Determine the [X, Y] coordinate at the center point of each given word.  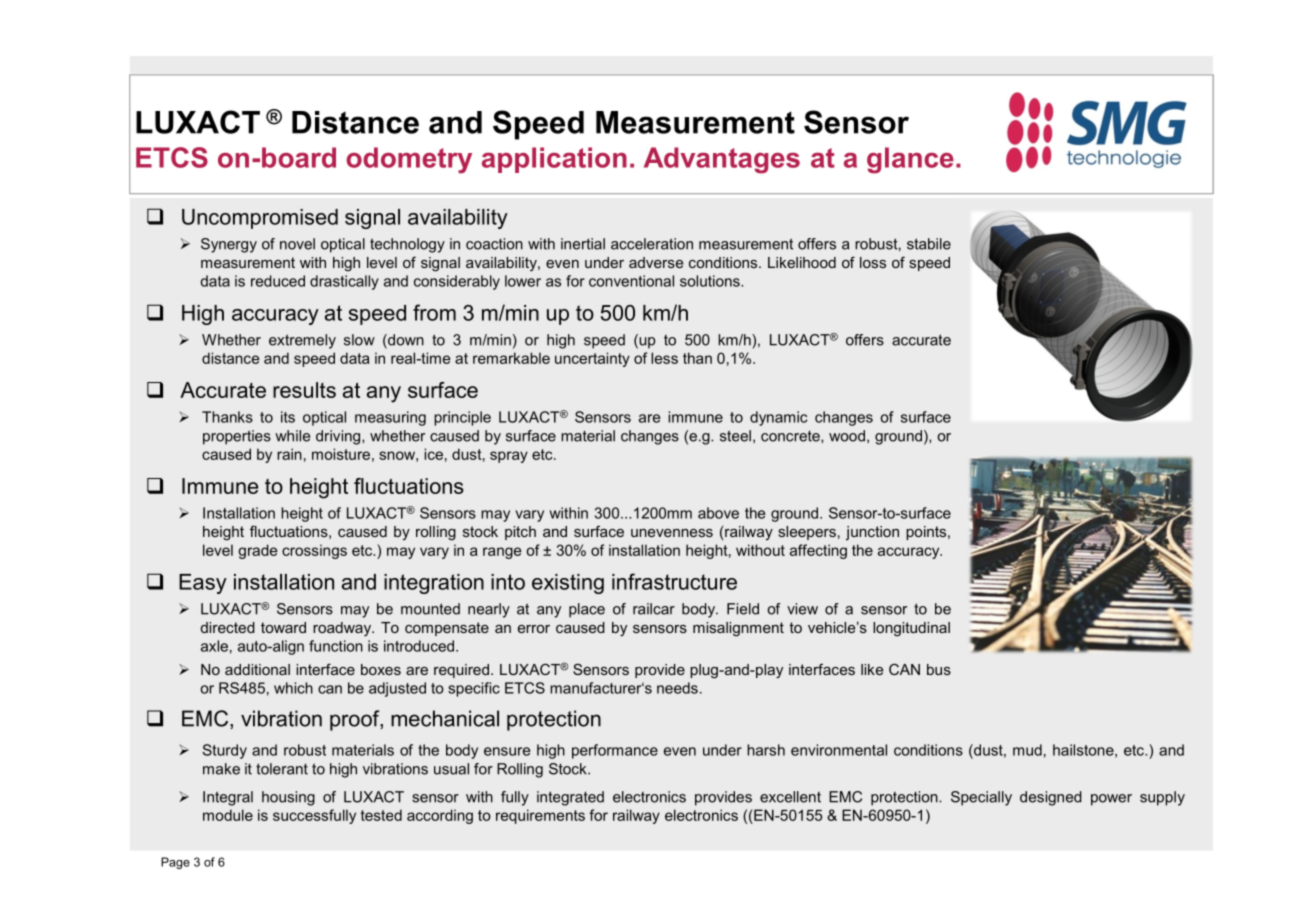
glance [910, 160]
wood [847, 436]
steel [735, 436]
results [304, 390]
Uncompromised [260, 219]
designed [1051, 798]
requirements [540, 816]
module [228, 815]
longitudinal [911, 629]
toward [283, 627]
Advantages [722, 160]
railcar [654, 609]
